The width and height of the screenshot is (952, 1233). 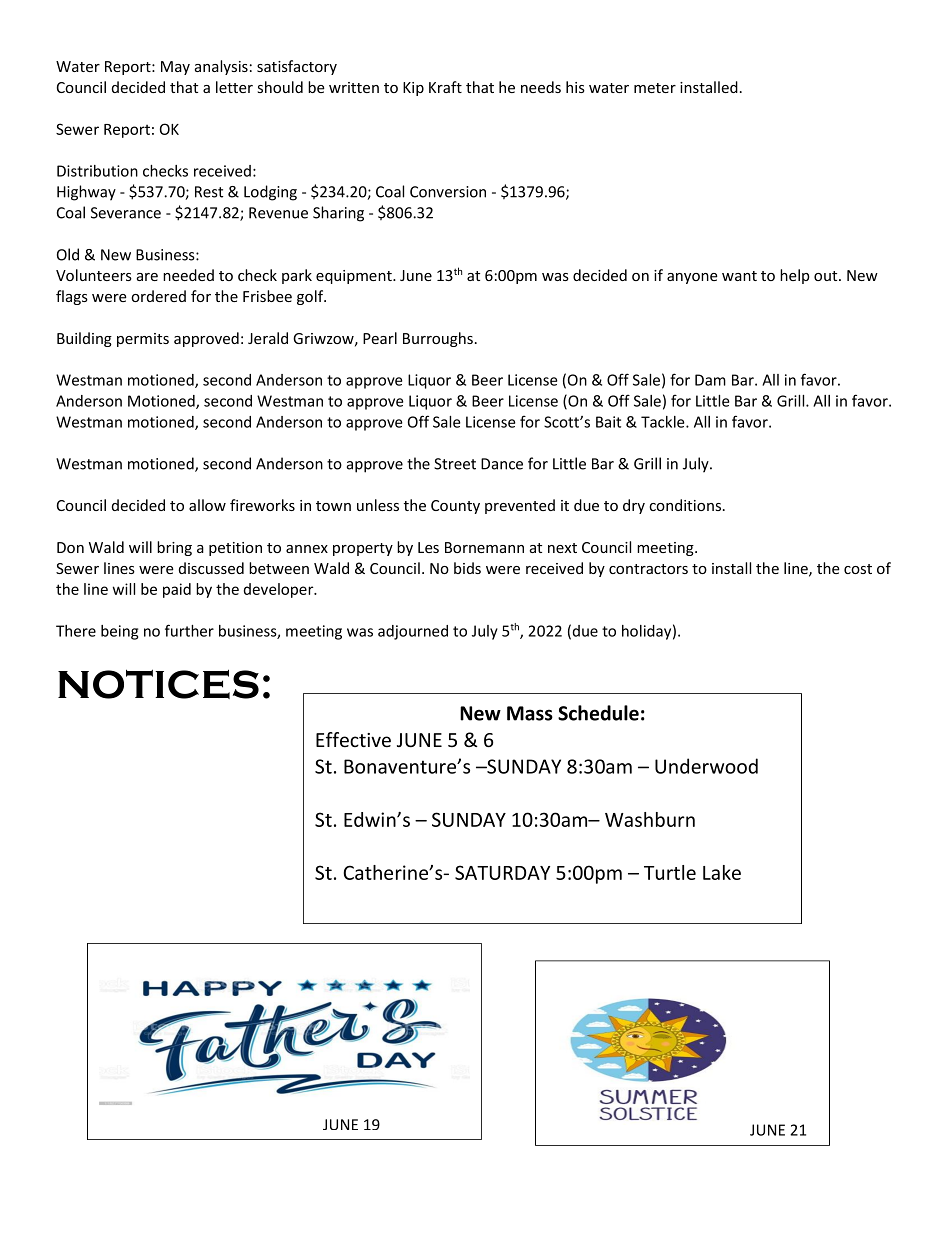 What do you see at coordinates (353, 739) in the screenshot?
I see `Effective` at bounding box center [353, 739].
